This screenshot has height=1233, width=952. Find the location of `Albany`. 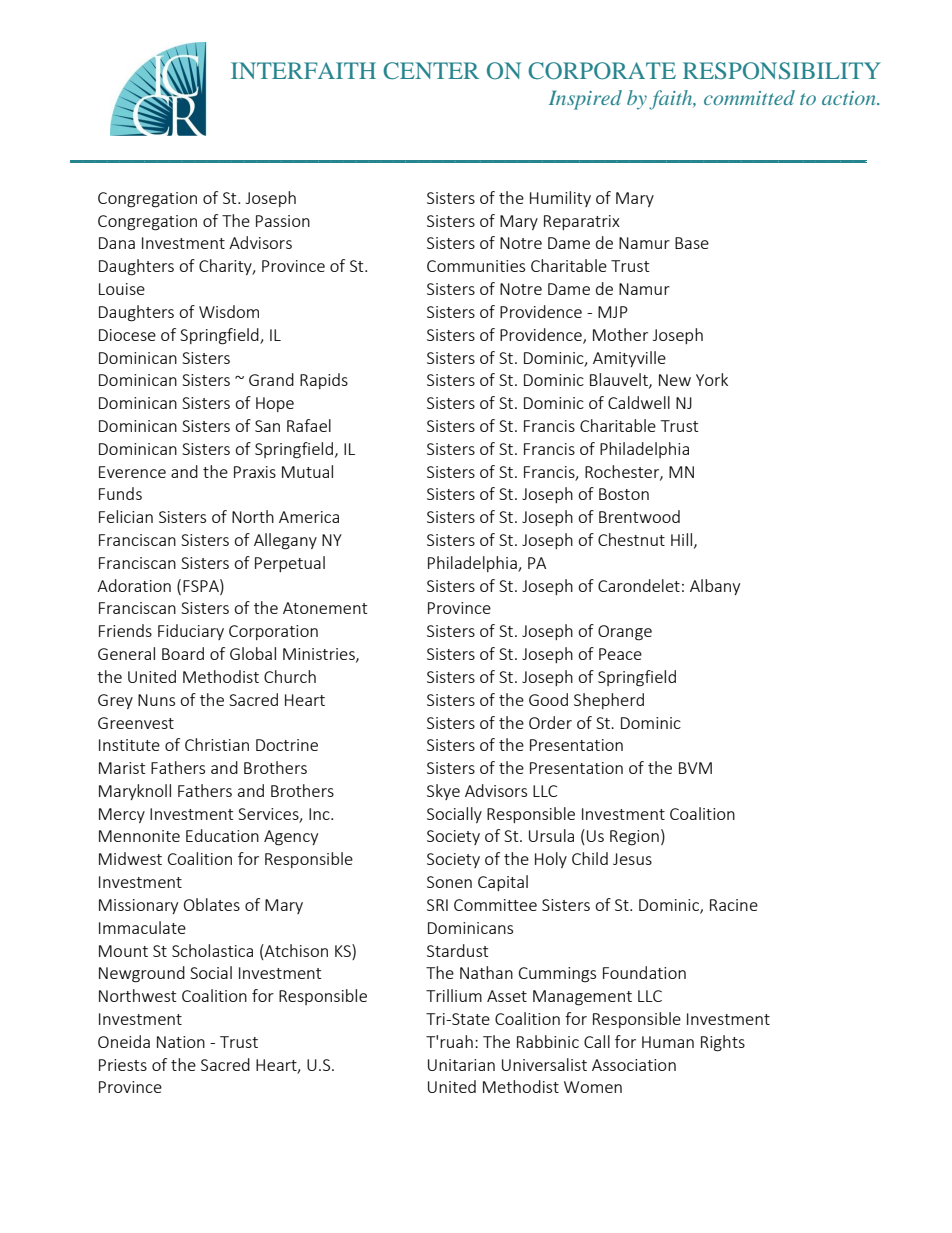

Albany is located at coordinates (715, 587).
